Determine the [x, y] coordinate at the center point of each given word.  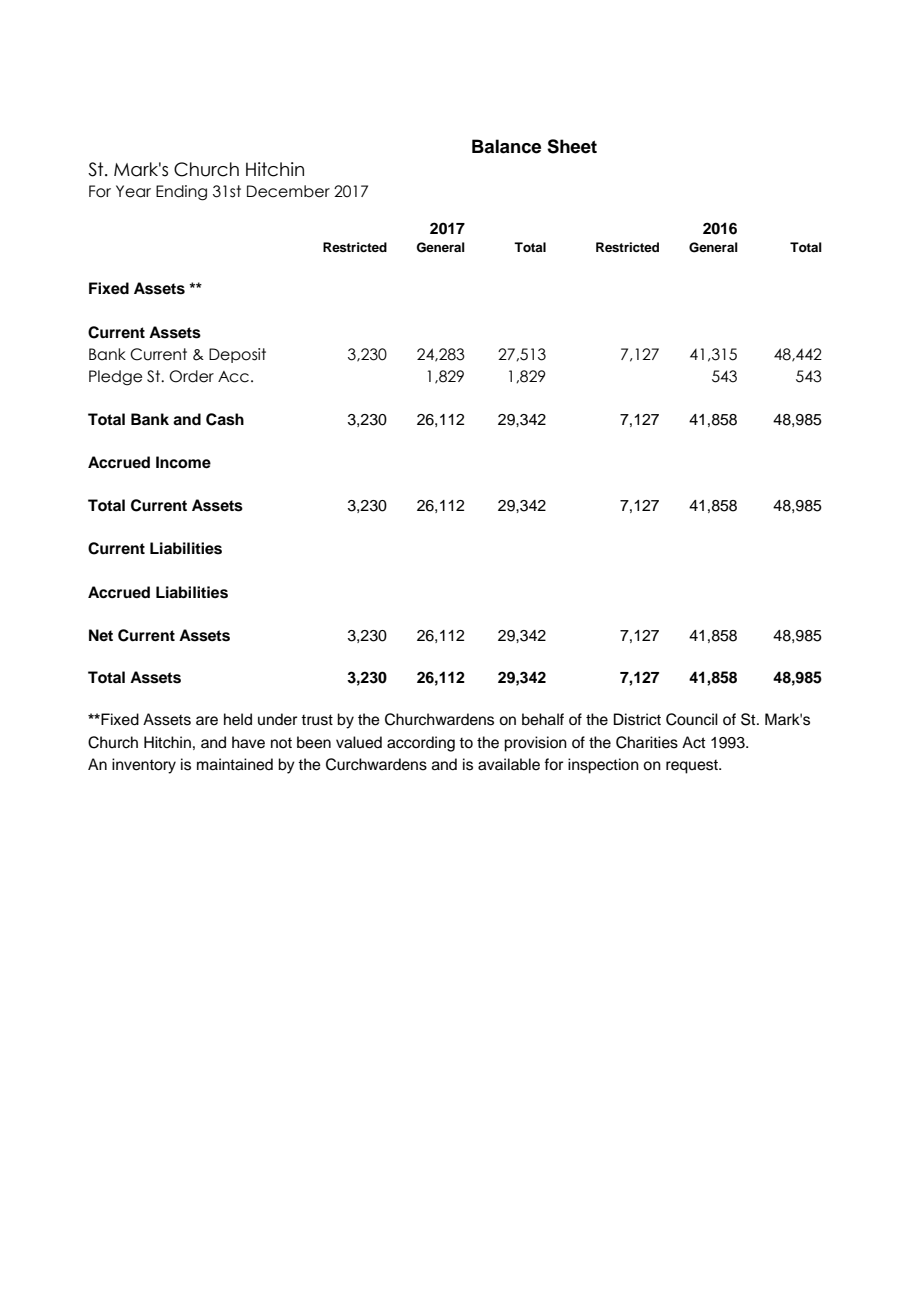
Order [191, 376]
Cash [225, 419]
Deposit [237, 355]
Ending [181, 193]
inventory [144, 766]
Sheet [572, 146]
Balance [506, 146]
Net [101, 635]
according [421, 744]
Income [183, 462]
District [637, 719]
